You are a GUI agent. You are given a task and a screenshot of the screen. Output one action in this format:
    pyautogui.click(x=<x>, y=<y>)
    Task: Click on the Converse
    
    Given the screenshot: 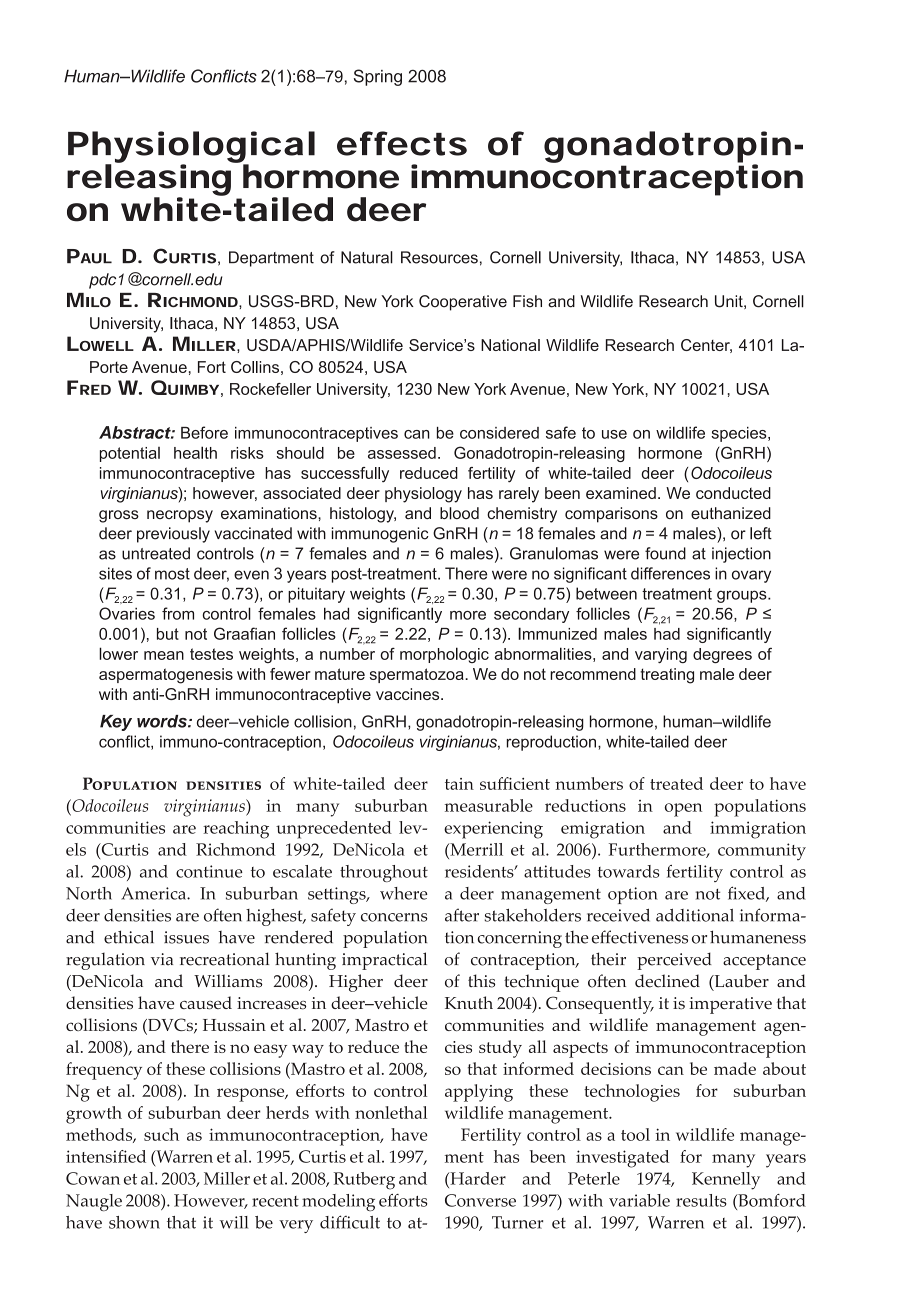 What is the action you would take?
    pyautogui.click(x=480, y=1200)
